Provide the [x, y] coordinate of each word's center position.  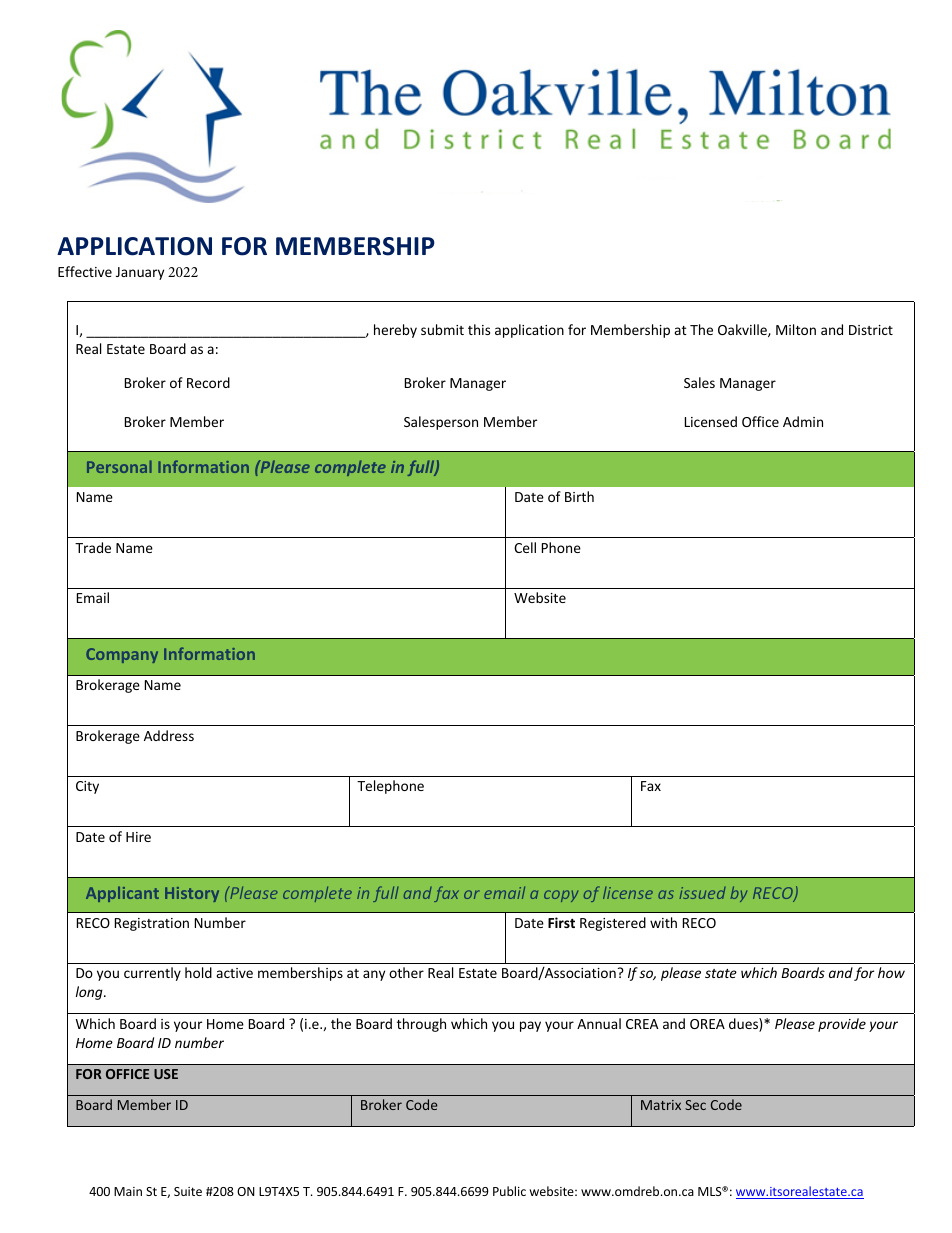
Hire [138, 837]
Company [122, 655]
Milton [796, 329]
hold [198, 972]
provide [842, 1025]
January [140, 273]
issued [702, 893]
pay [530, 1026]
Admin [803, 421]
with [663, 922]
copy [561, 896]
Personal [119, 466]
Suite [188, 1191]
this [479, 329]
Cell [525, 547]
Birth [579, 496]
